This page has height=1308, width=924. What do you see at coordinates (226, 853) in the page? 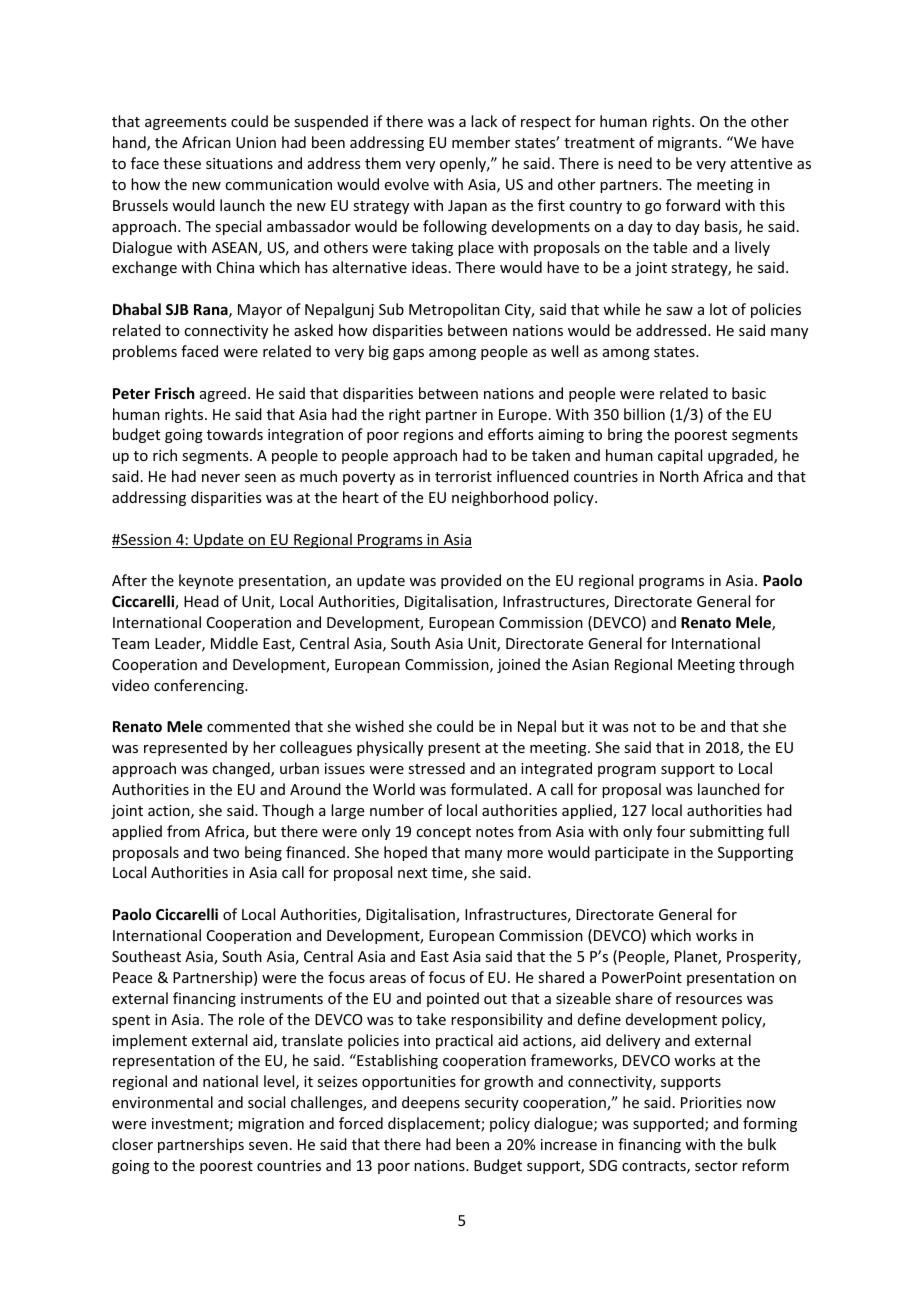
I see `two` at bounding box center [226, 853].
